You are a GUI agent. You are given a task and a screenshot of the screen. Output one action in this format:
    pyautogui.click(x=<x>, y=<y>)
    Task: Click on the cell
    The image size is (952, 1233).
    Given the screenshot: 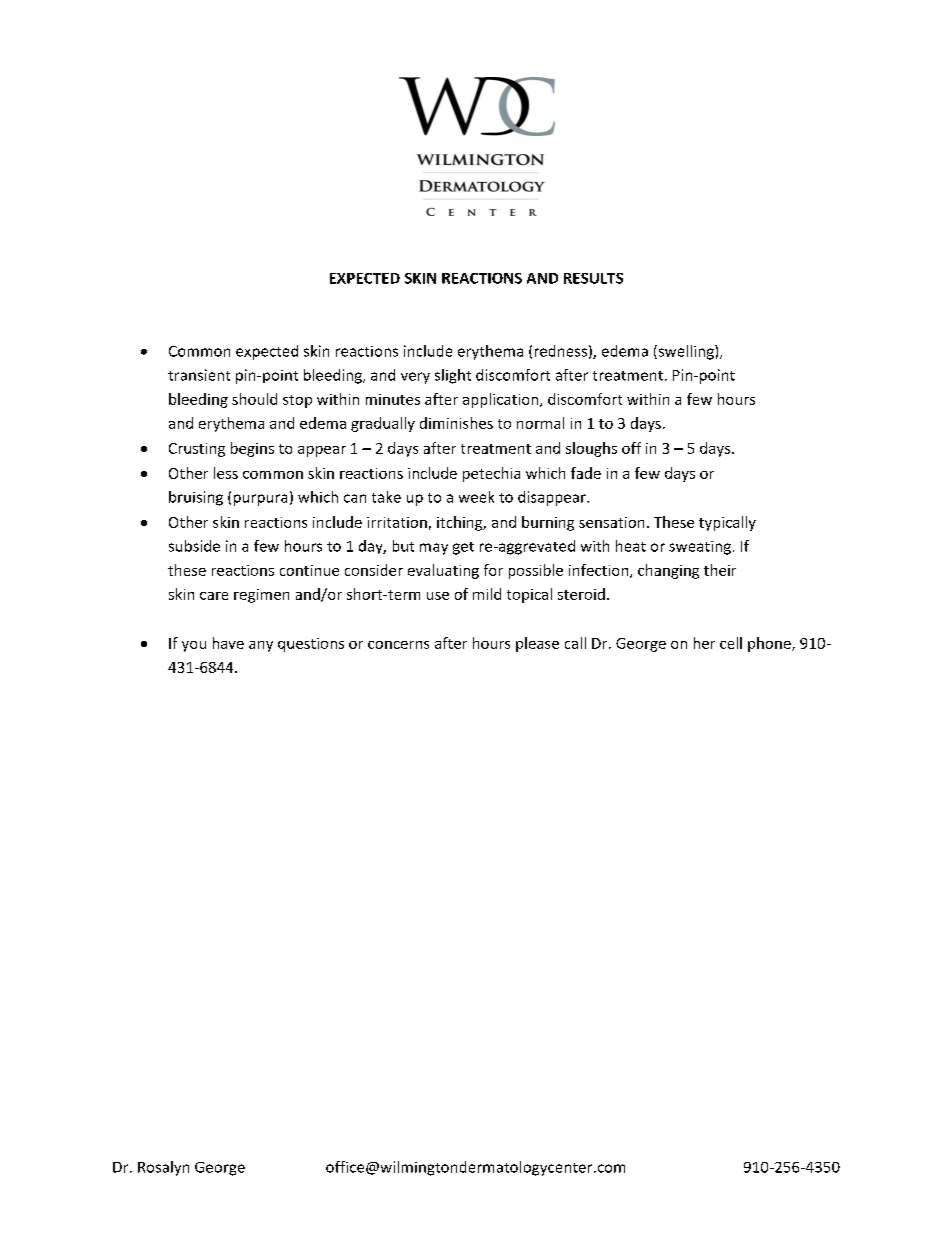 What is the action you would take?
    pyautogui.click(x=731, y=643)
